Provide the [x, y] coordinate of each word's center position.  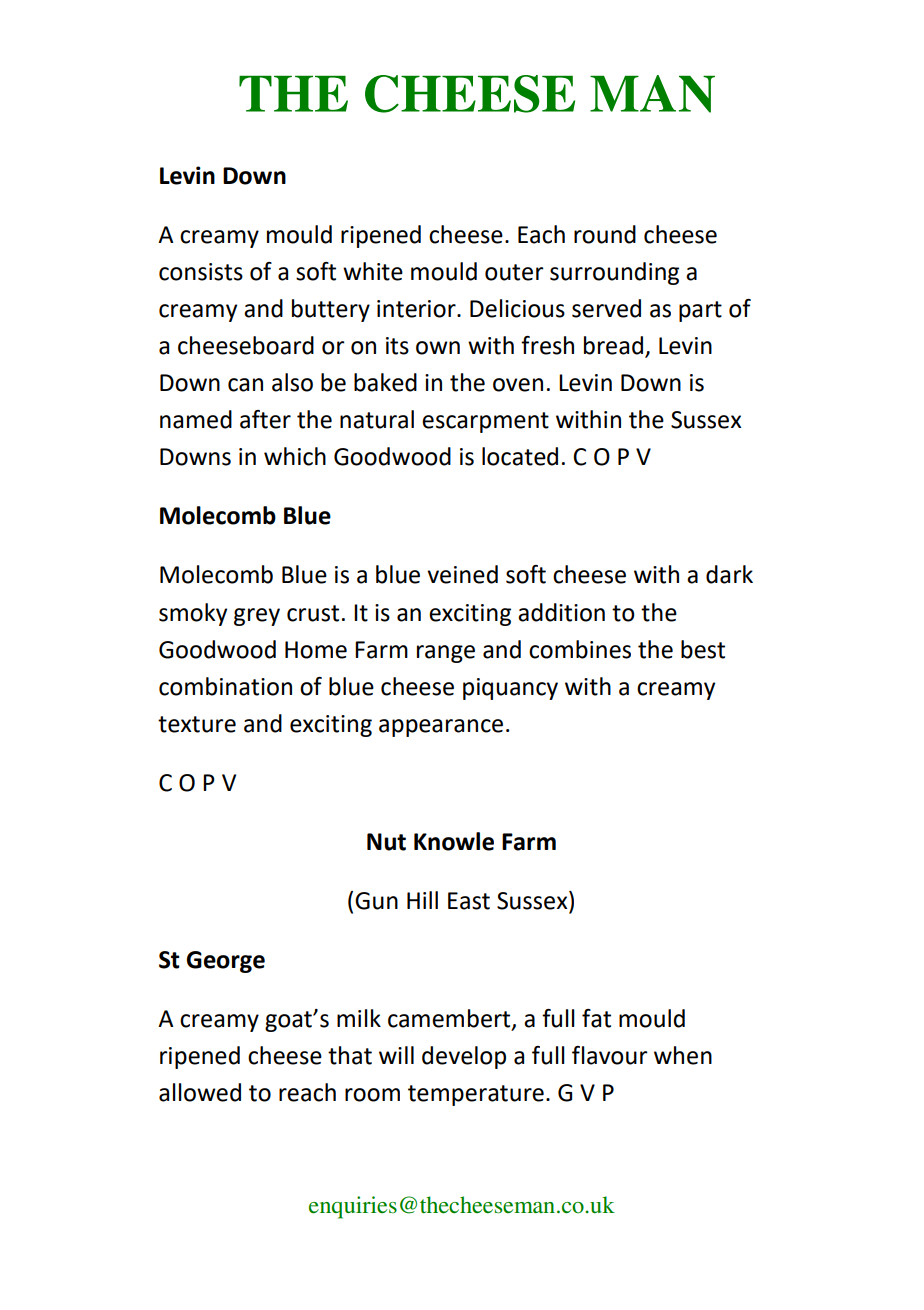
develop [464, 1057]
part [700, 311]
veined [462, 574]
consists [201, 272]
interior [417, 309]
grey [257, 617]
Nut [386, 842]
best [703, 649]
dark [729, 574]
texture [197, 724]
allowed [200, 1092]
